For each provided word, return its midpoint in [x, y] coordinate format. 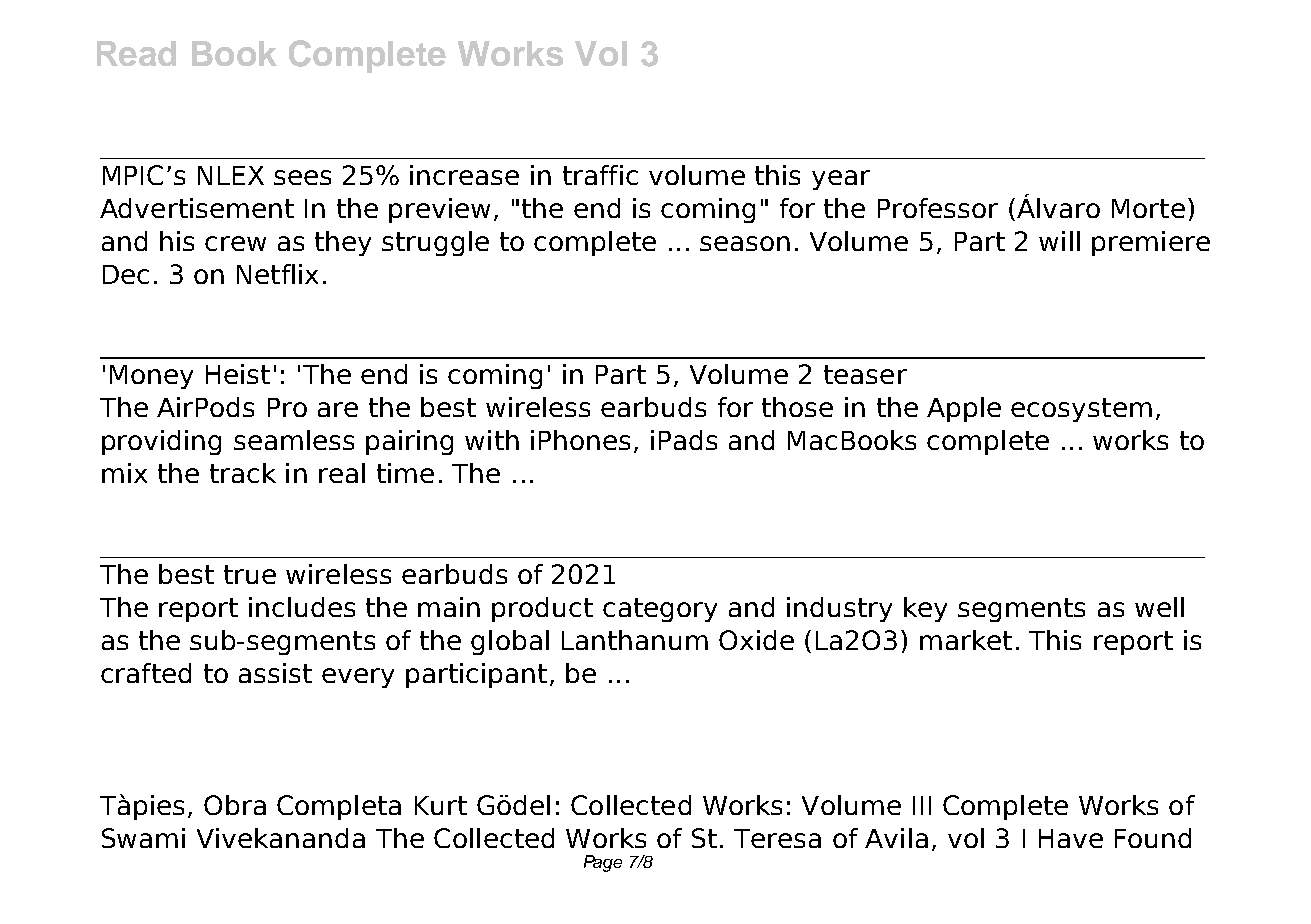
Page [603, 863]
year [841, 180]
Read [136, 53]
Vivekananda [281, 838]
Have [1071, 838]
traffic [600, 175]
